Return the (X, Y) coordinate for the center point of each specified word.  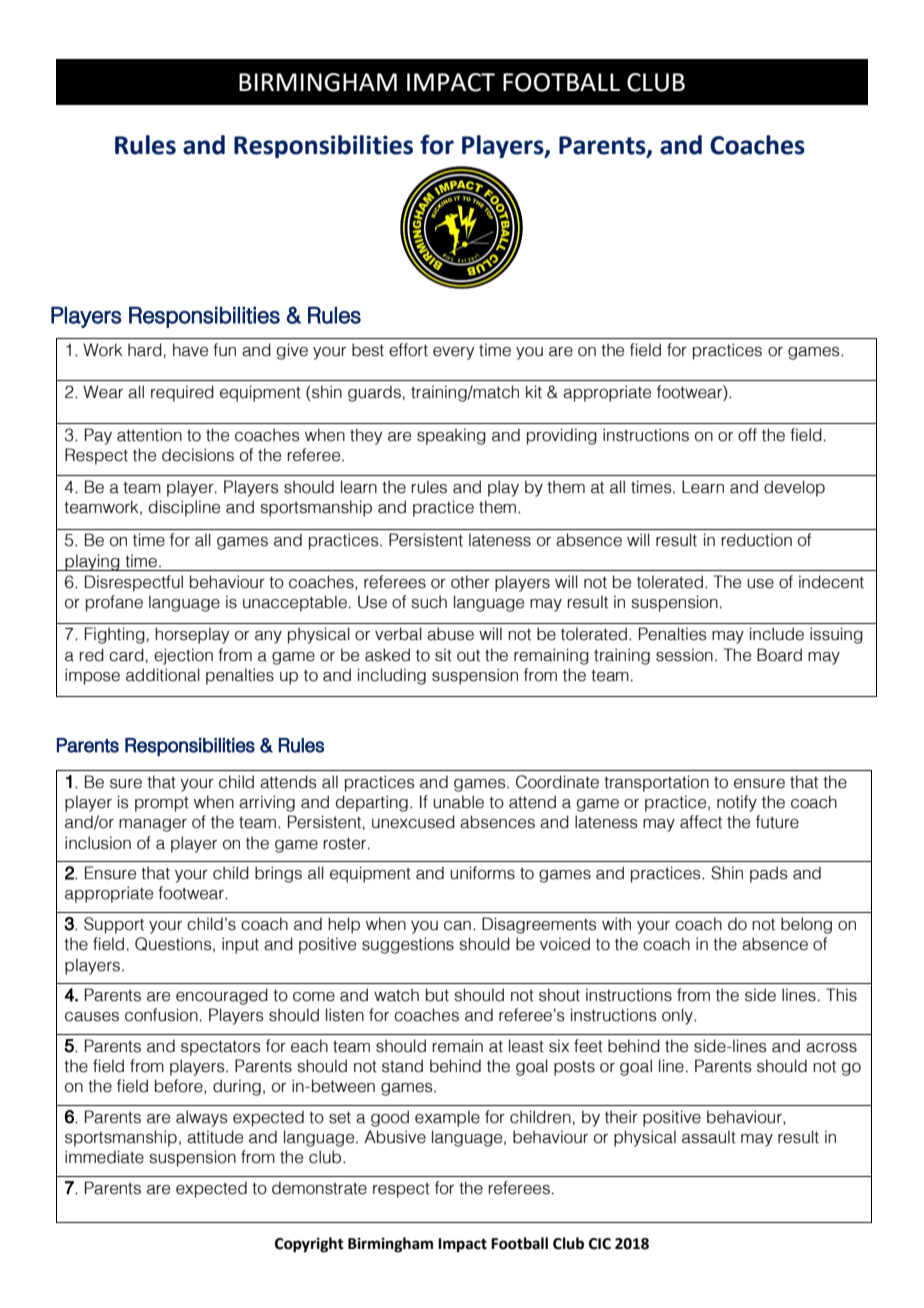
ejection (183, 656)
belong (806, 925)
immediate (104, 1157)
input (240, 945)
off (747, 435)
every (453, 353)
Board (779, 655)
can (457, 926)
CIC (600, 1244)
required (182, 393)
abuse (450, 634)
